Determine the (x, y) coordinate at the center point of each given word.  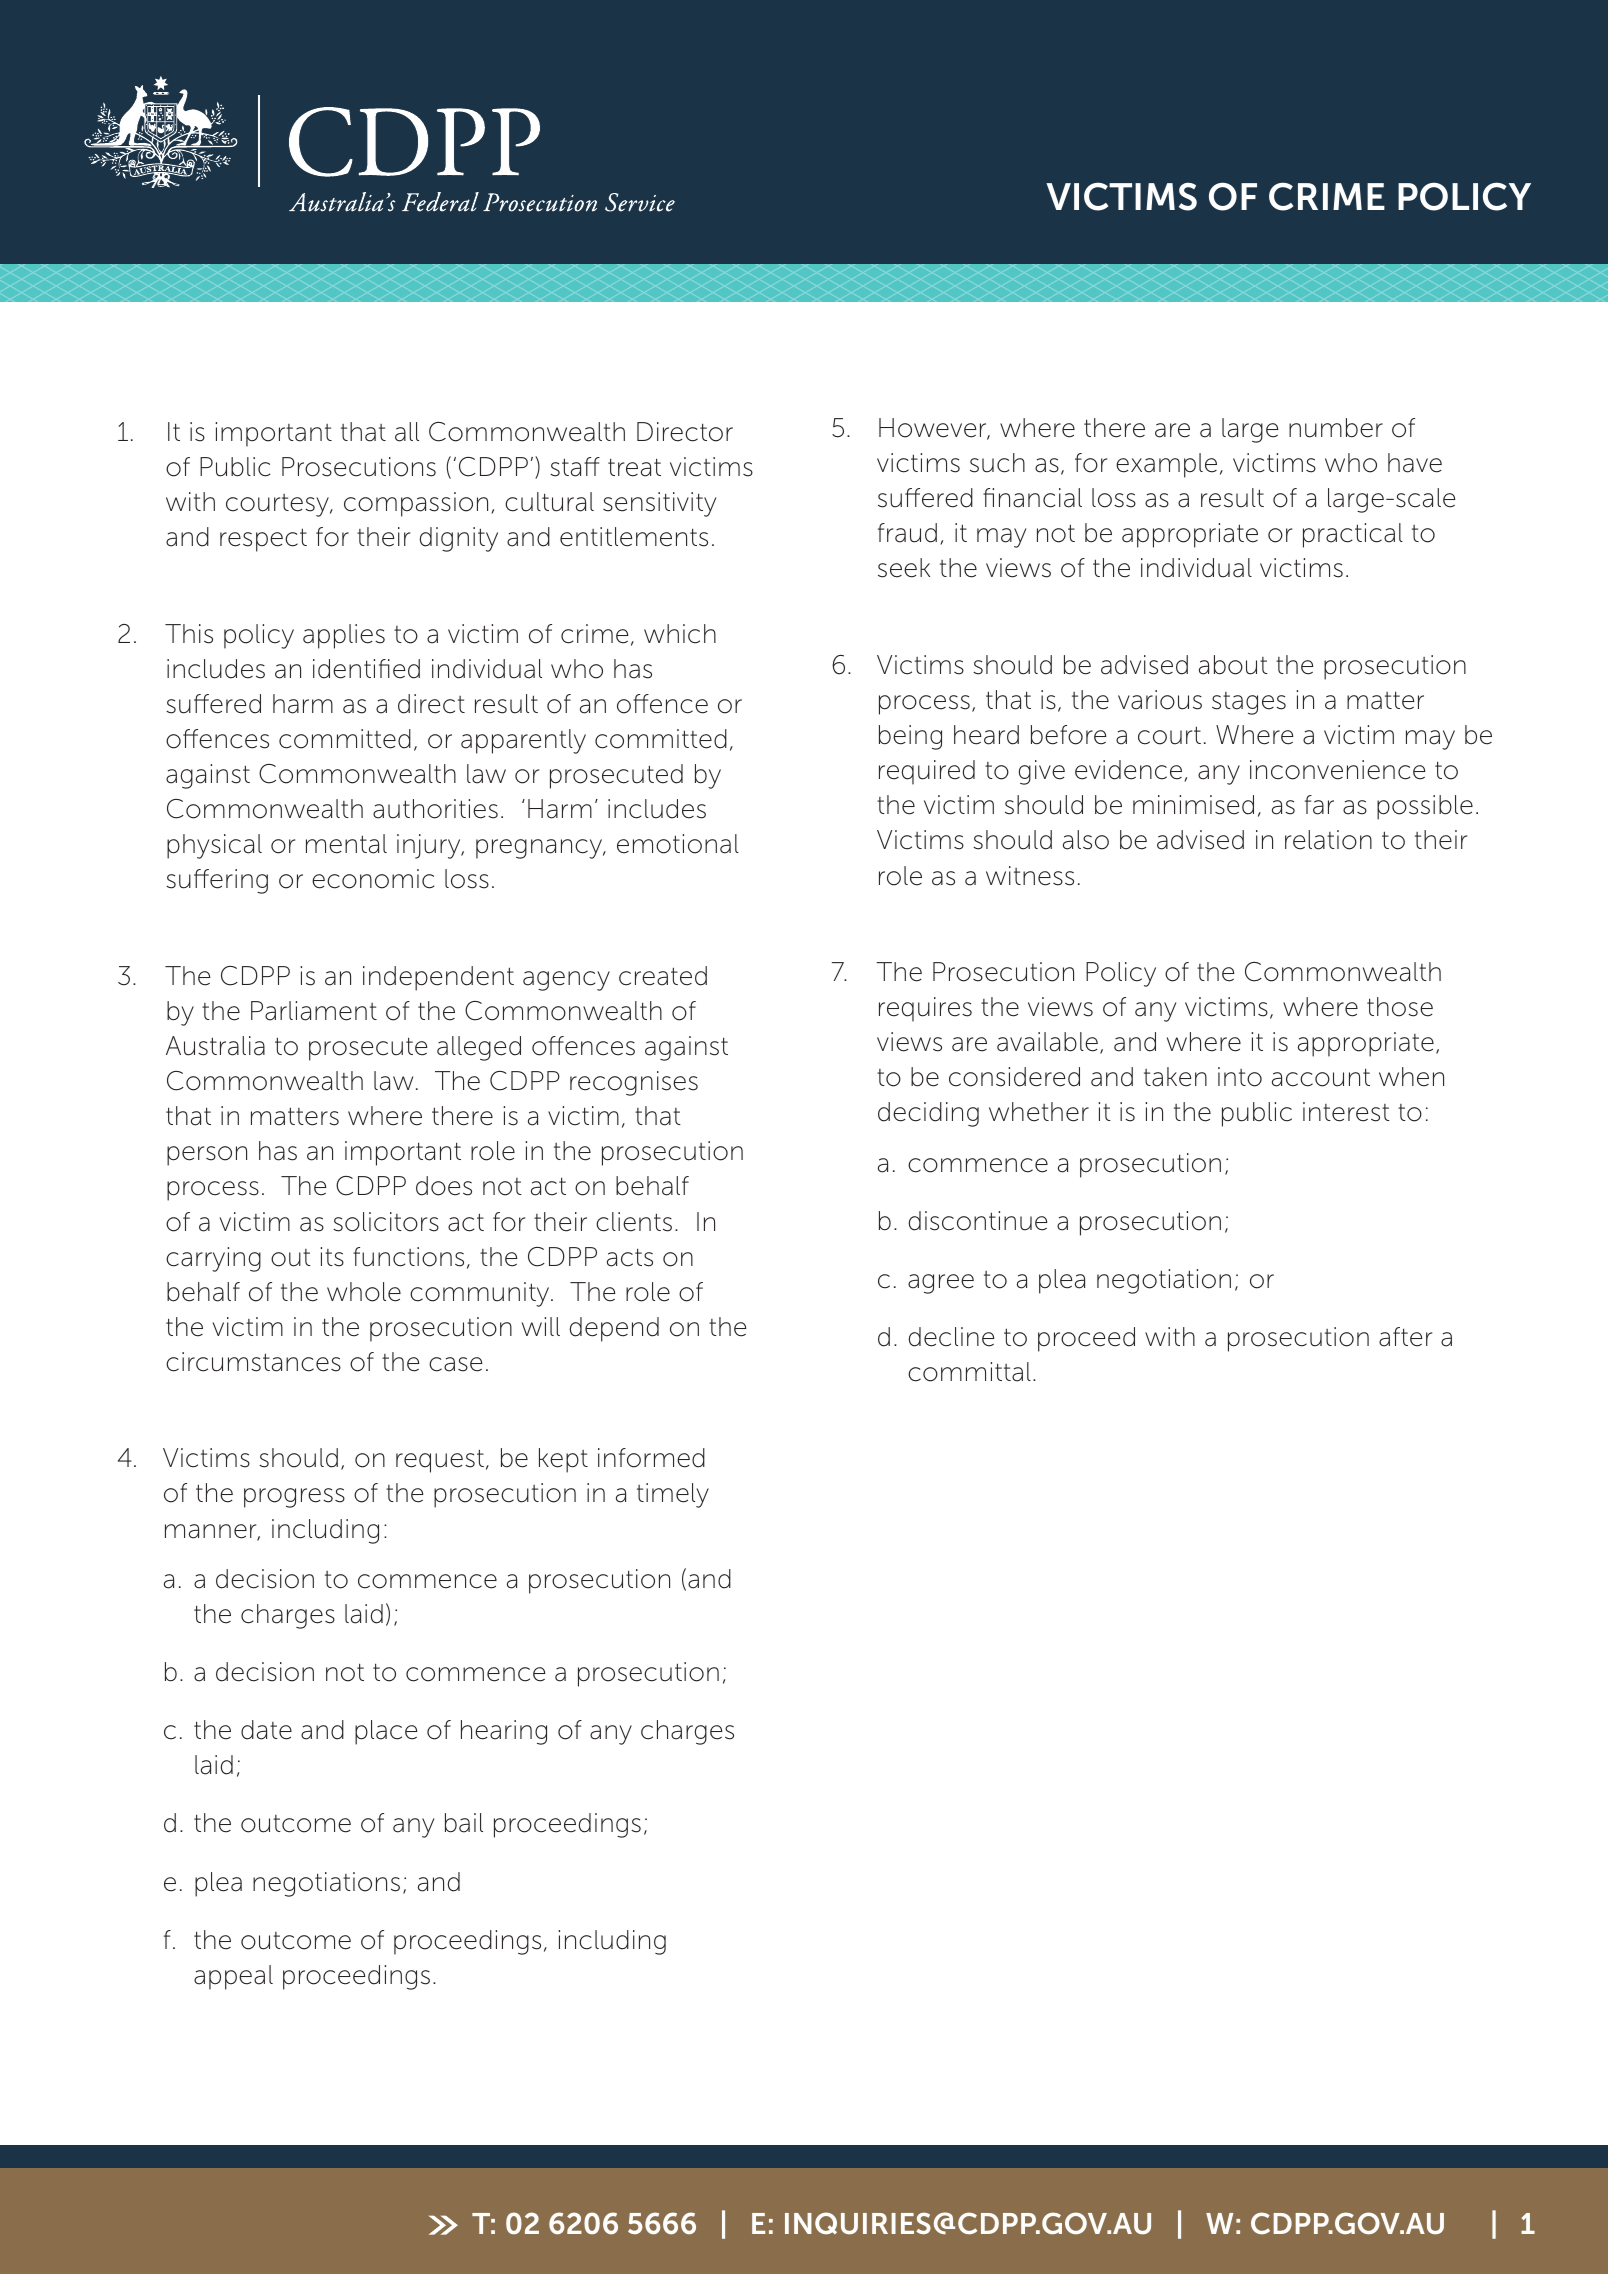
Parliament (314, 1011)
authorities (435, 809)
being (910, 737)
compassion (416, 504)
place (386, 1732)
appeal (233, 1977)
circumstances (253, 1362)
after (1405, 1337)
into (1240, 1077)
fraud (907, 533)
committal (969, 1372)
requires (925, 1009)
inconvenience (1338, 770)
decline (951, 1337)
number (1336, 428)
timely (673, 1495)
